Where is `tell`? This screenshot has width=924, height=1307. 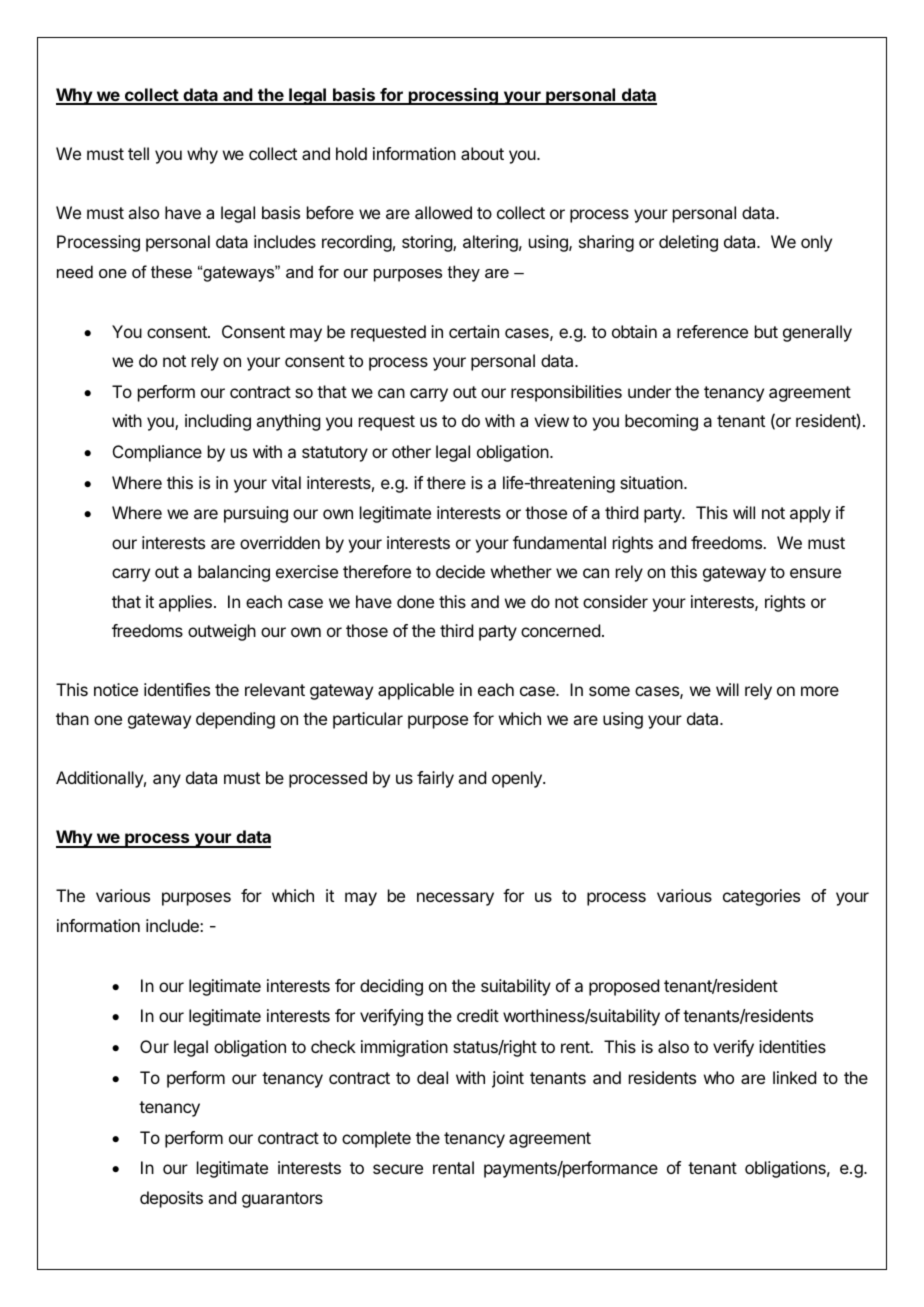
tell is located at coordinates (138, 153).
